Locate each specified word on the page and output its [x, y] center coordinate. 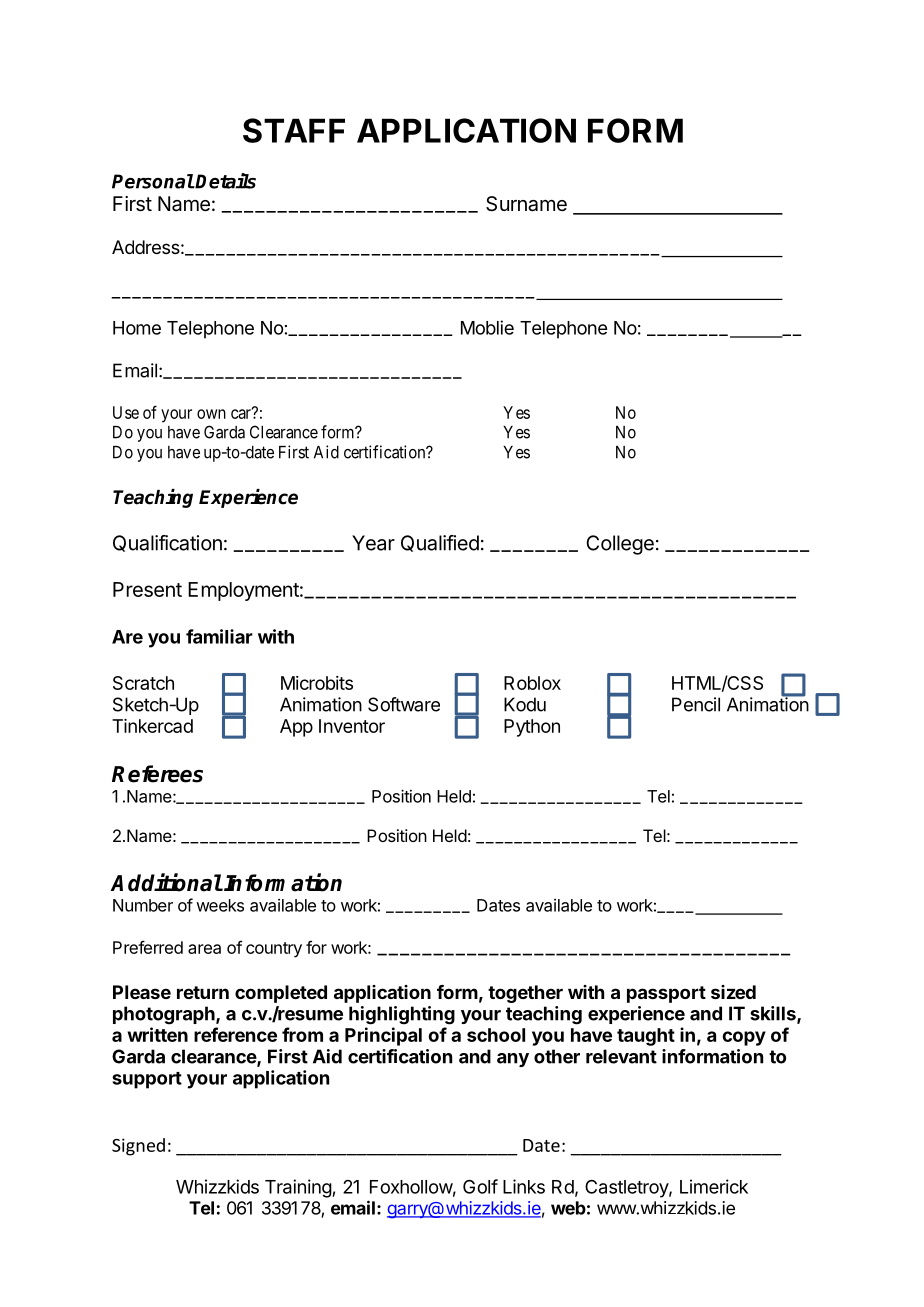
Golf [480, 1186]
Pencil [696, 704]
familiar [219, 636]
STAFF [294, 130]
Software [404, 704]
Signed [138, 1147]
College [620, 545]
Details [225, 181]
